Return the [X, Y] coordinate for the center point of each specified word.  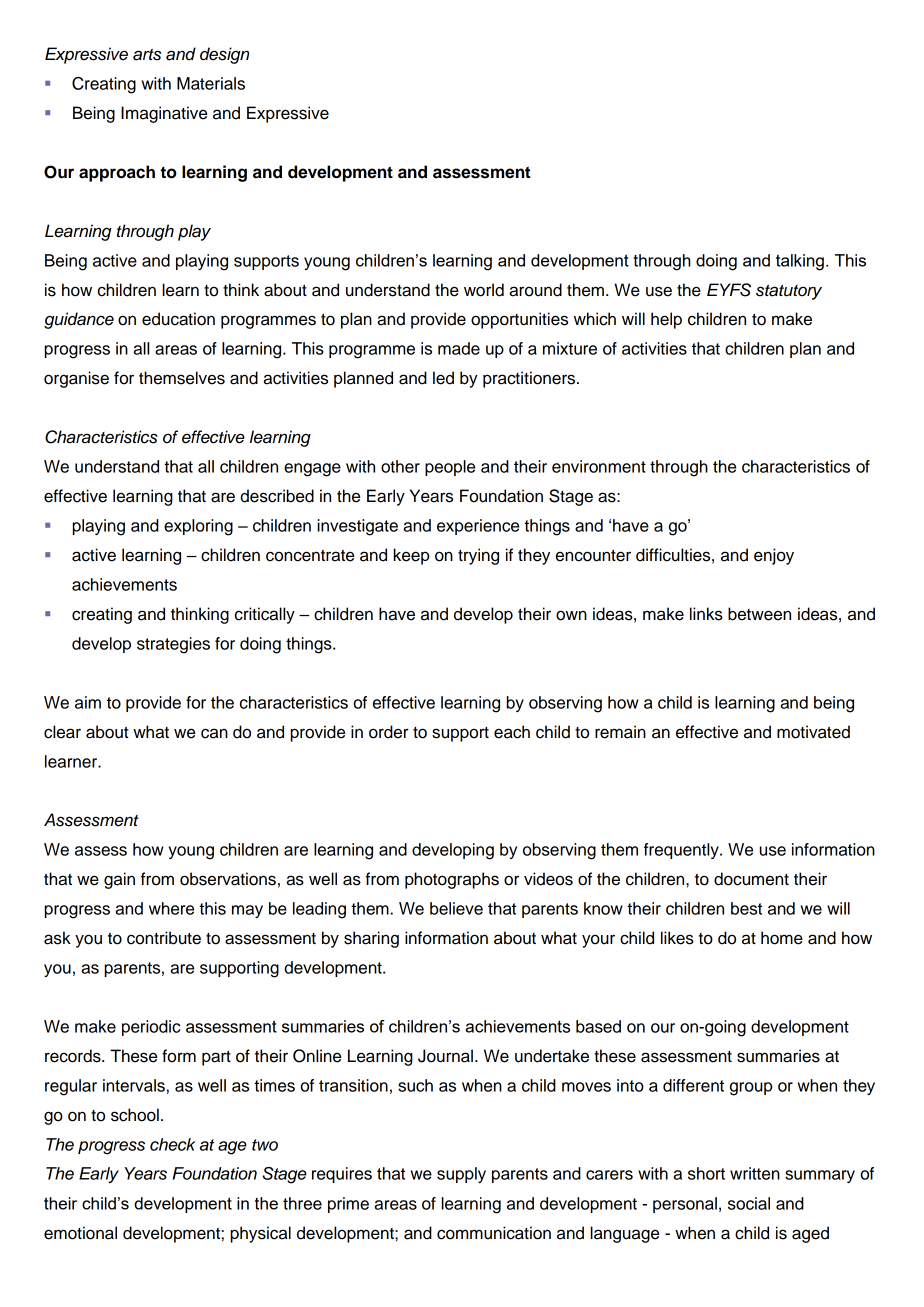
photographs [452, 880]
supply [461, 1175]
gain [119, 880]
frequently [682, 851]
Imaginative [164, 114]
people [450, 468]
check [172, 1144]
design [224, 55]
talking [800, 262]
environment [599, 466]
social [749, 1203]
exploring [198, 527]
